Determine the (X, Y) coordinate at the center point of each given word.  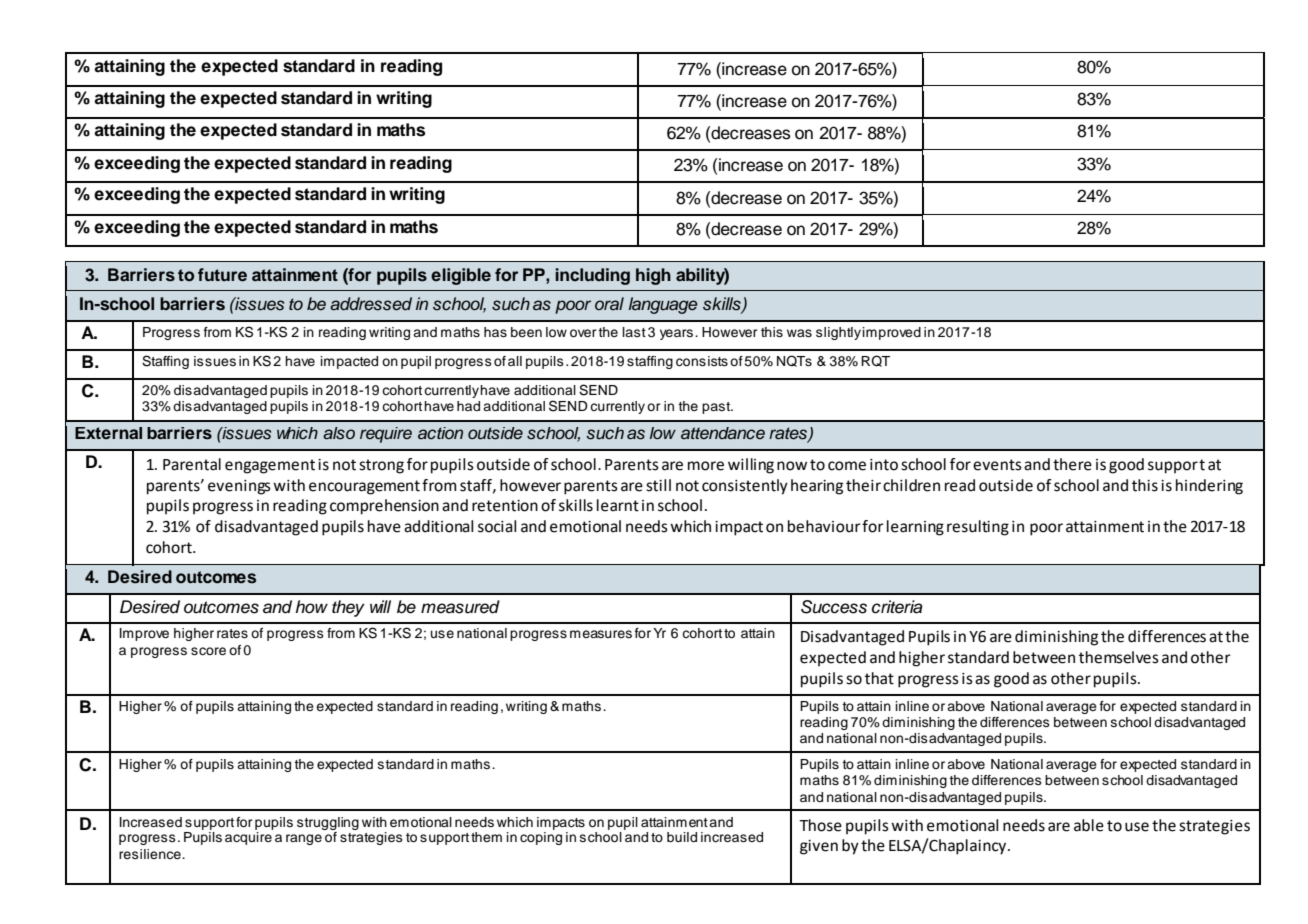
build (682, 837)
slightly (838, 333)
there (1072, 464)
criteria (897, 607)
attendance (723, 433)
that (879, 678)
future (222, 275)
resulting (978, 528)
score (208, 651)
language (663, 305)
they (348, 608)
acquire (248, 838)
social (497, 526)
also (339, 433)
